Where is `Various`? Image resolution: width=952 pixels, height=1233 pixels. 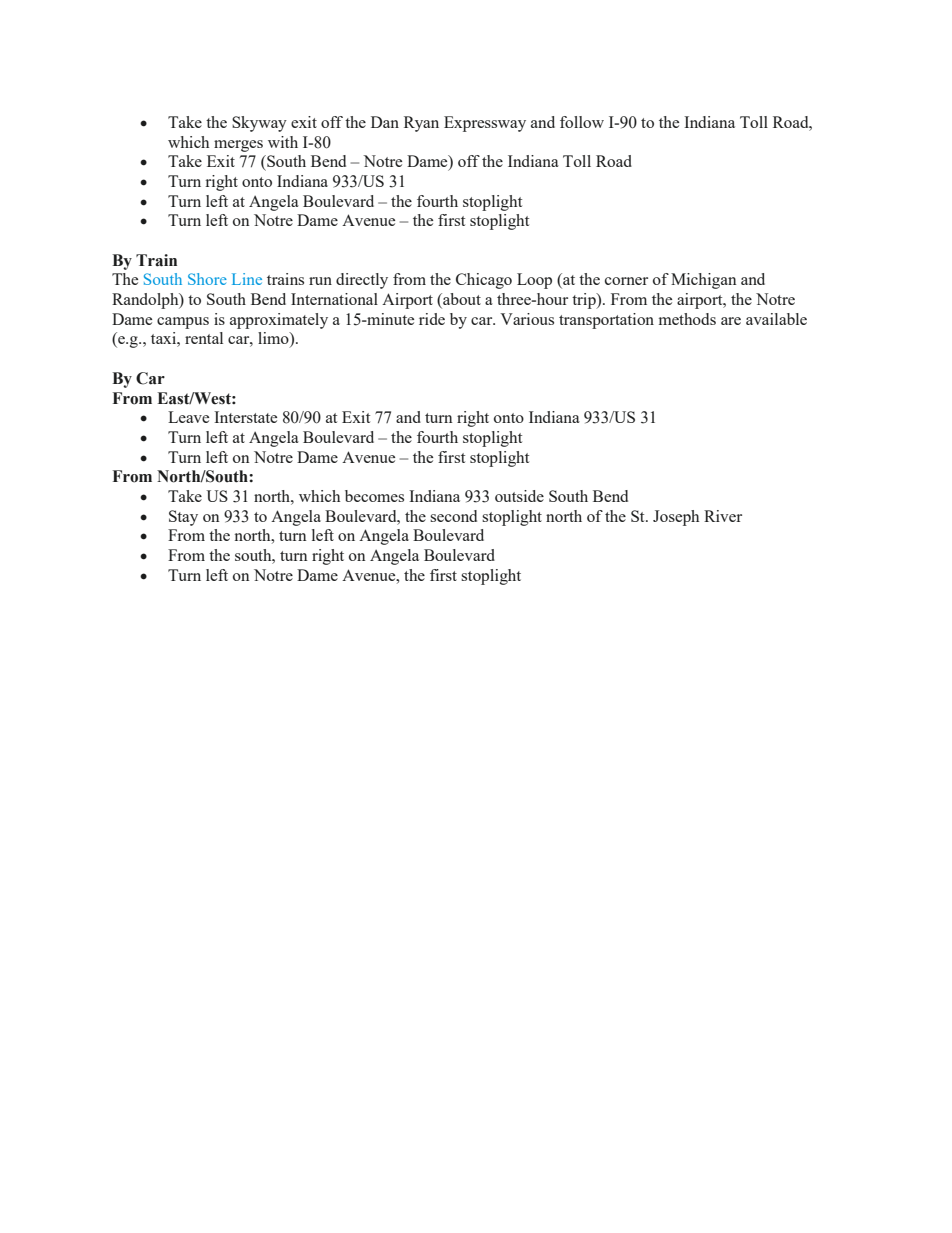 Various is located at coordinates (527, 319).
